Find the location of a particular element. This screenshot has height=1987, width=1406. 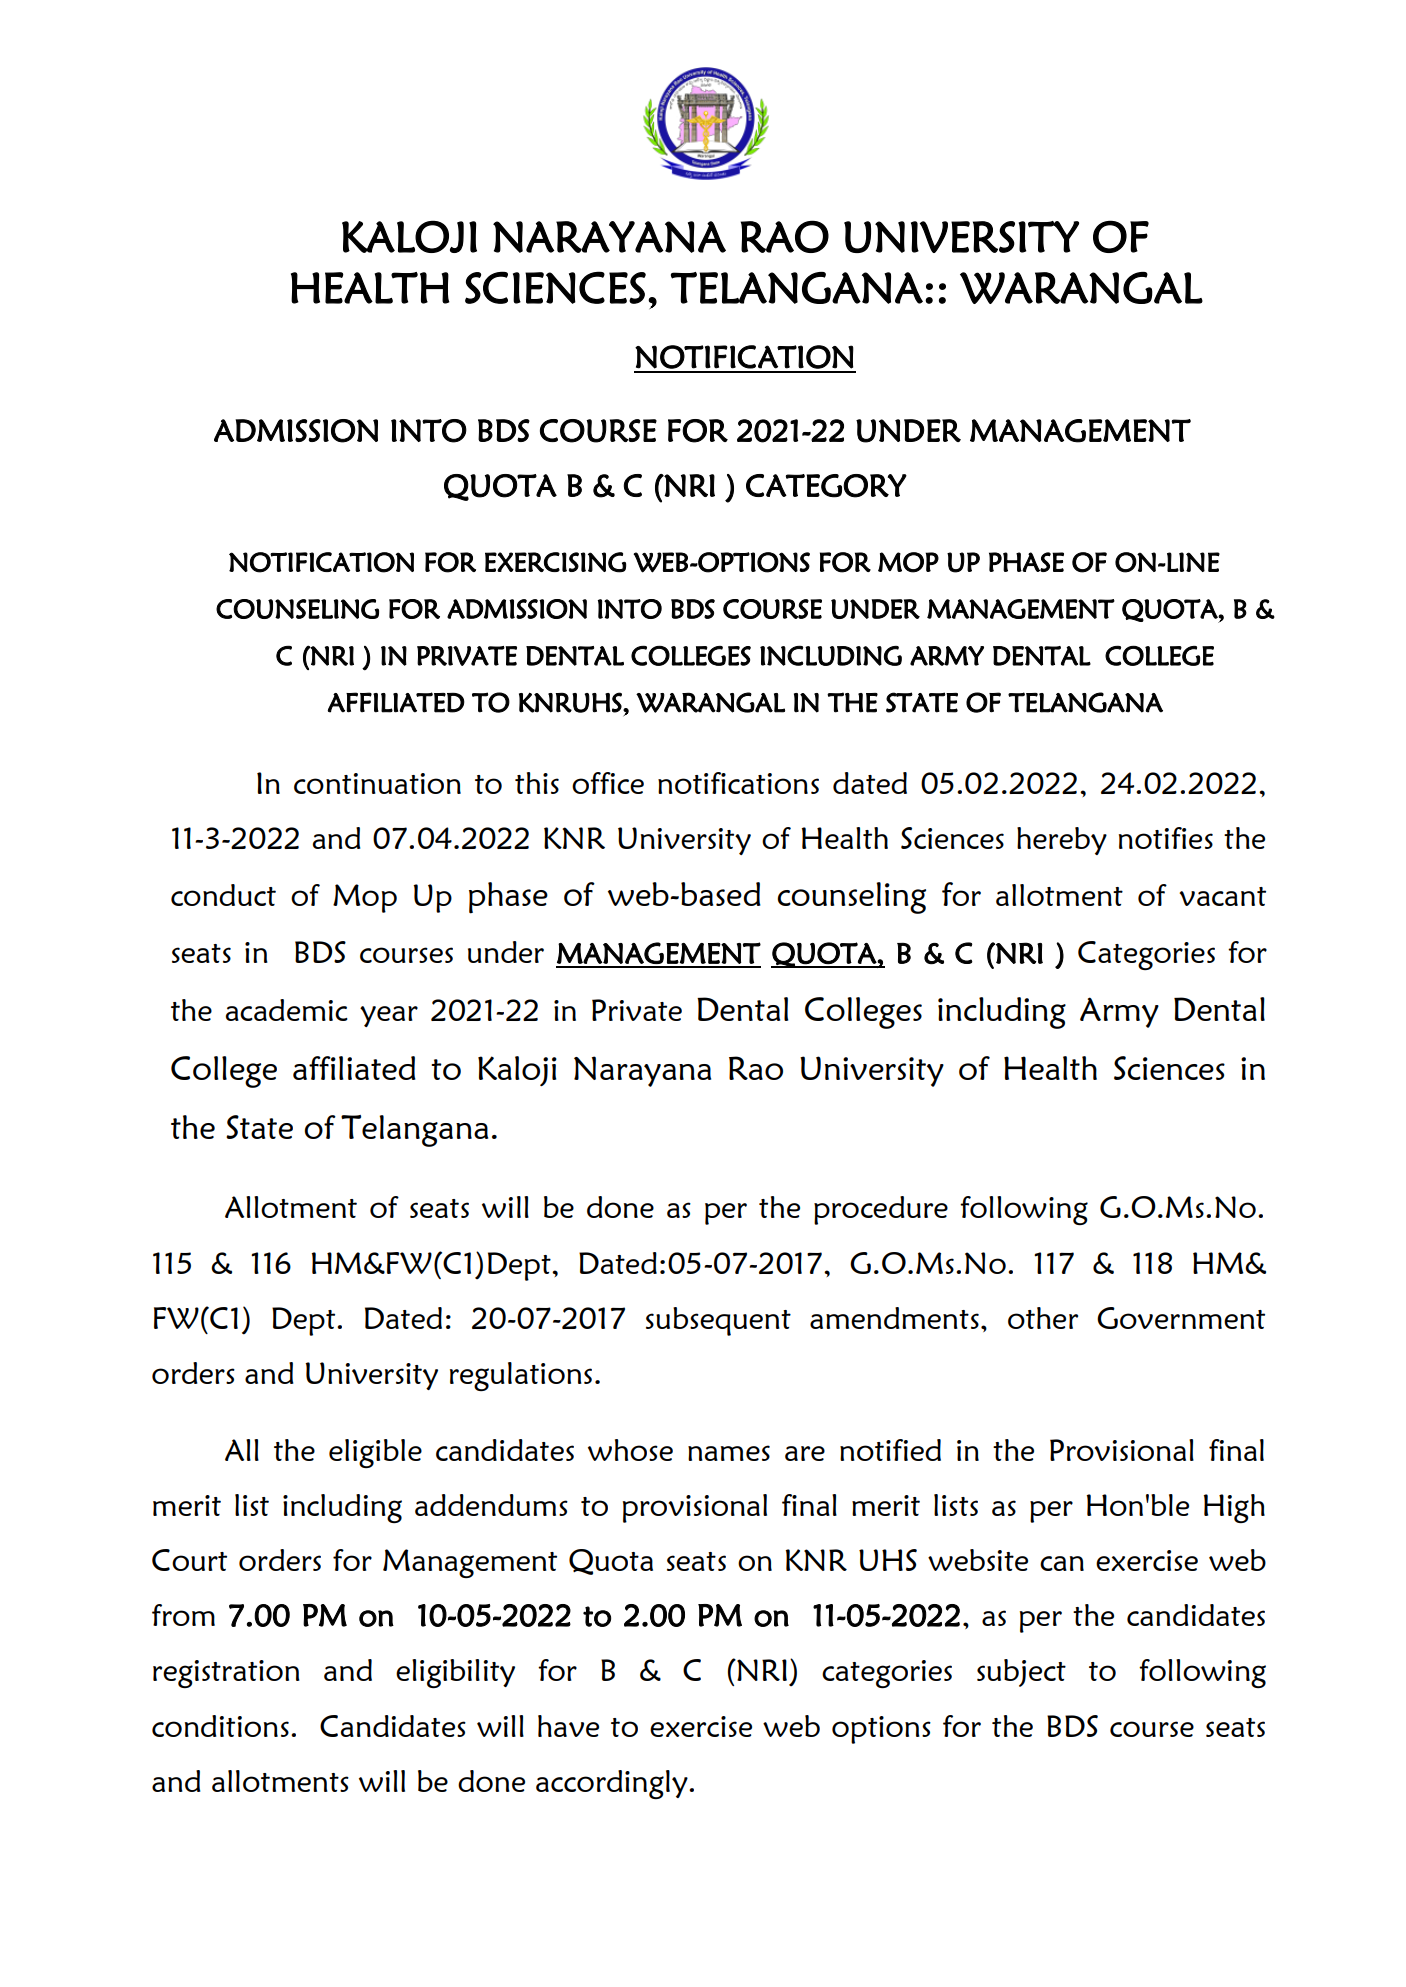

other is located at coordinates (1043, 1318).
